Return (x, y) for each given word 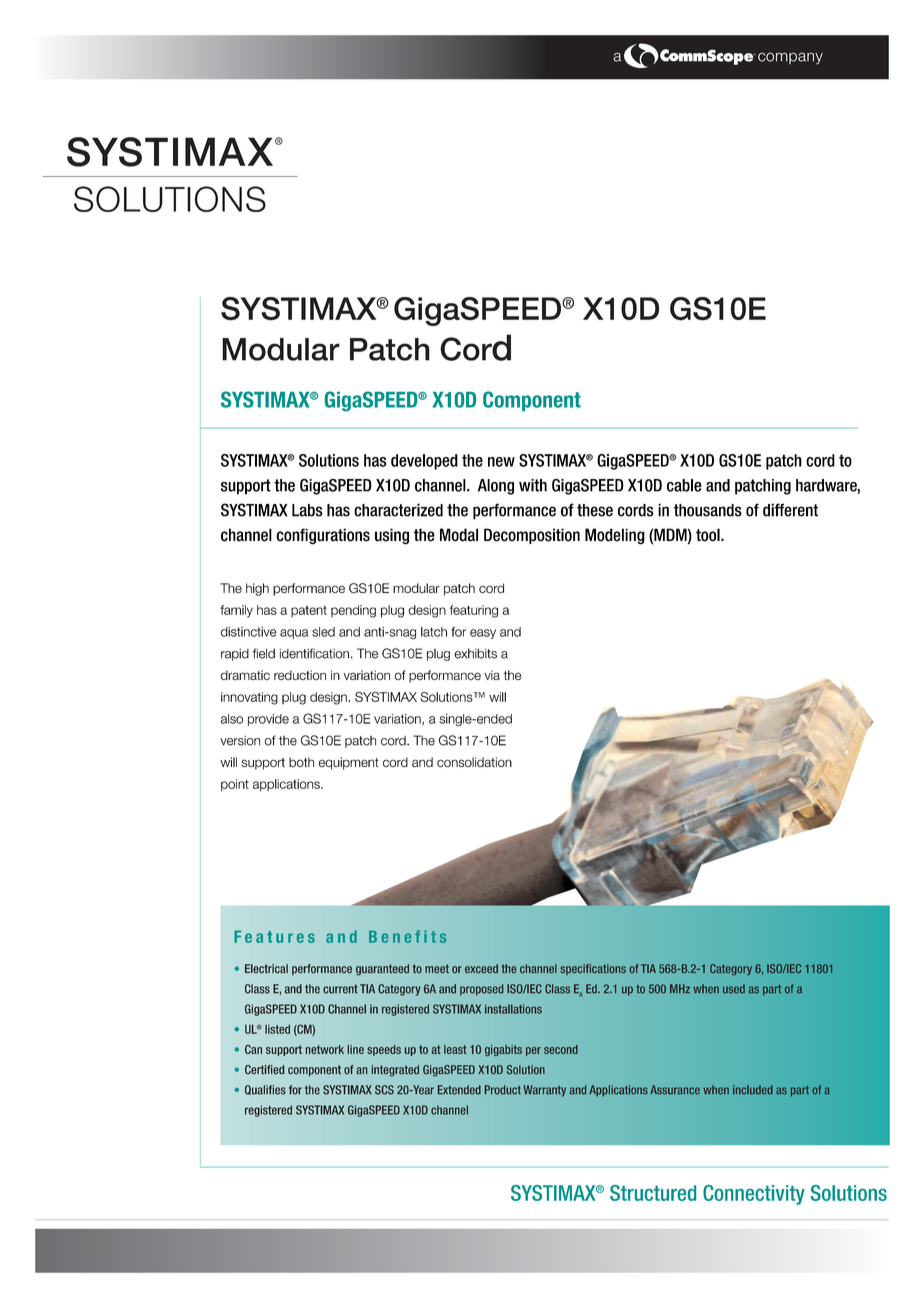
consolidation (474, 762)
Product (503, 1090)
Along (496, 487)
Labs (307, 510)
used (734, 989)
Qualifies (265, 1090)
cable (684, 485)
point (235, 785)
